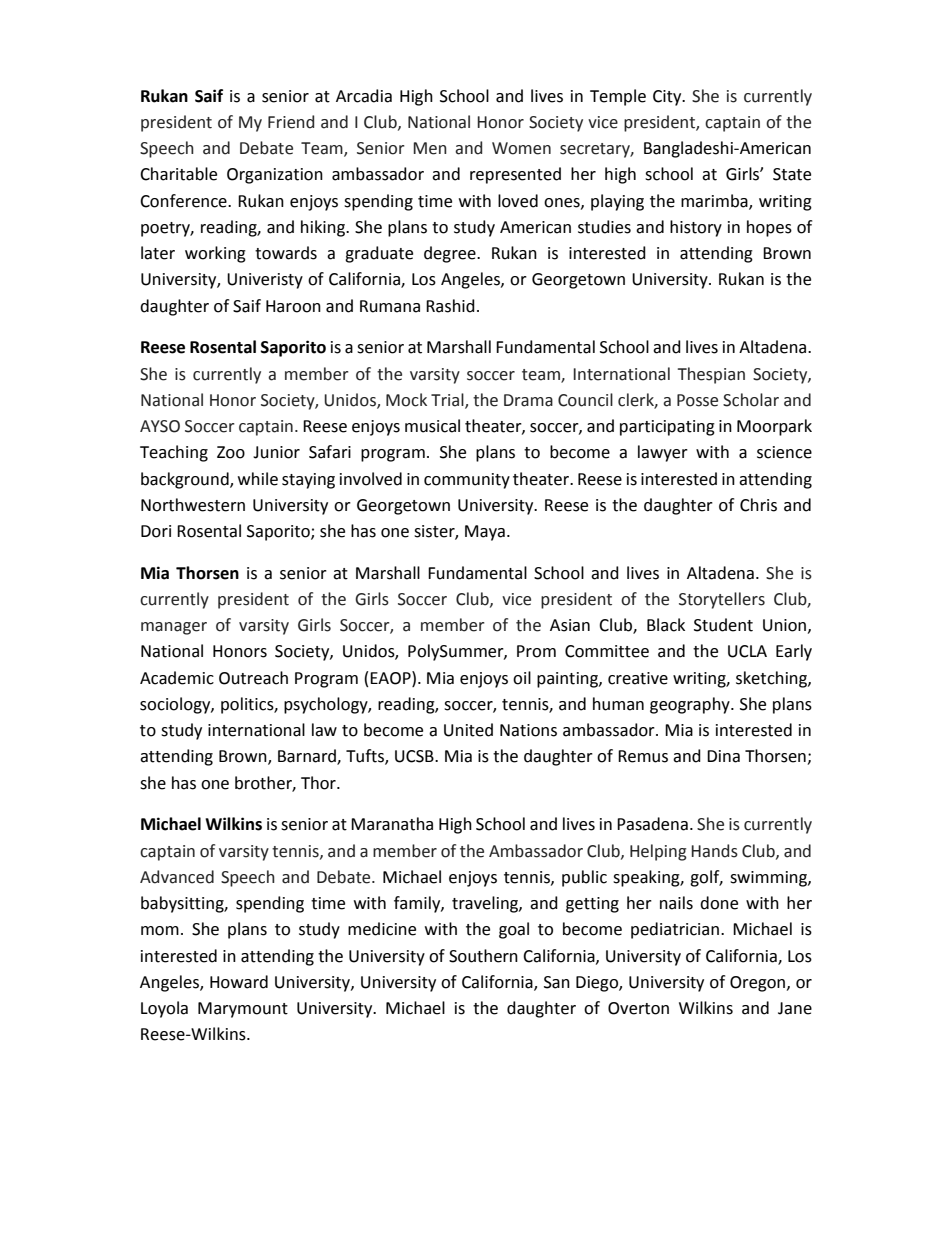  What do you see at coordinates (722, 600) in the screenshot?
I see `Storytellers` at bounding box center [722, 600].
